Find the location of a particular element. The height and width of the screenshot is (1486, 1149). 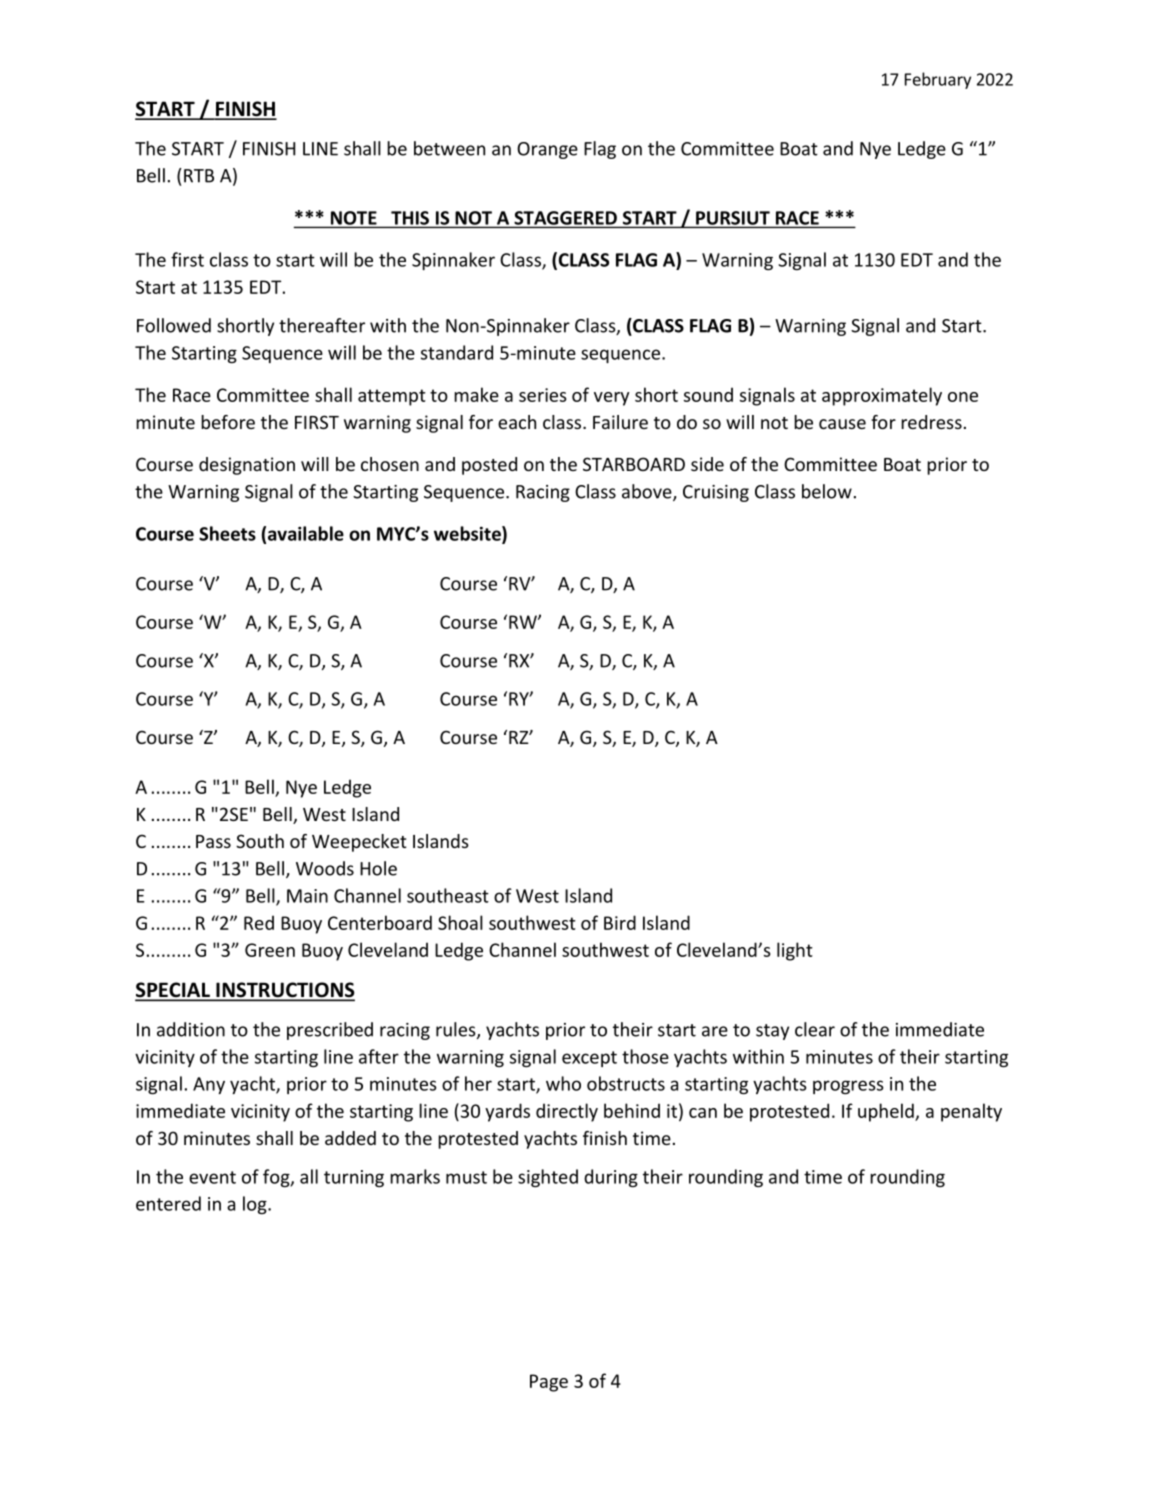

STAGGERED is located at coordinates (565, 218).
